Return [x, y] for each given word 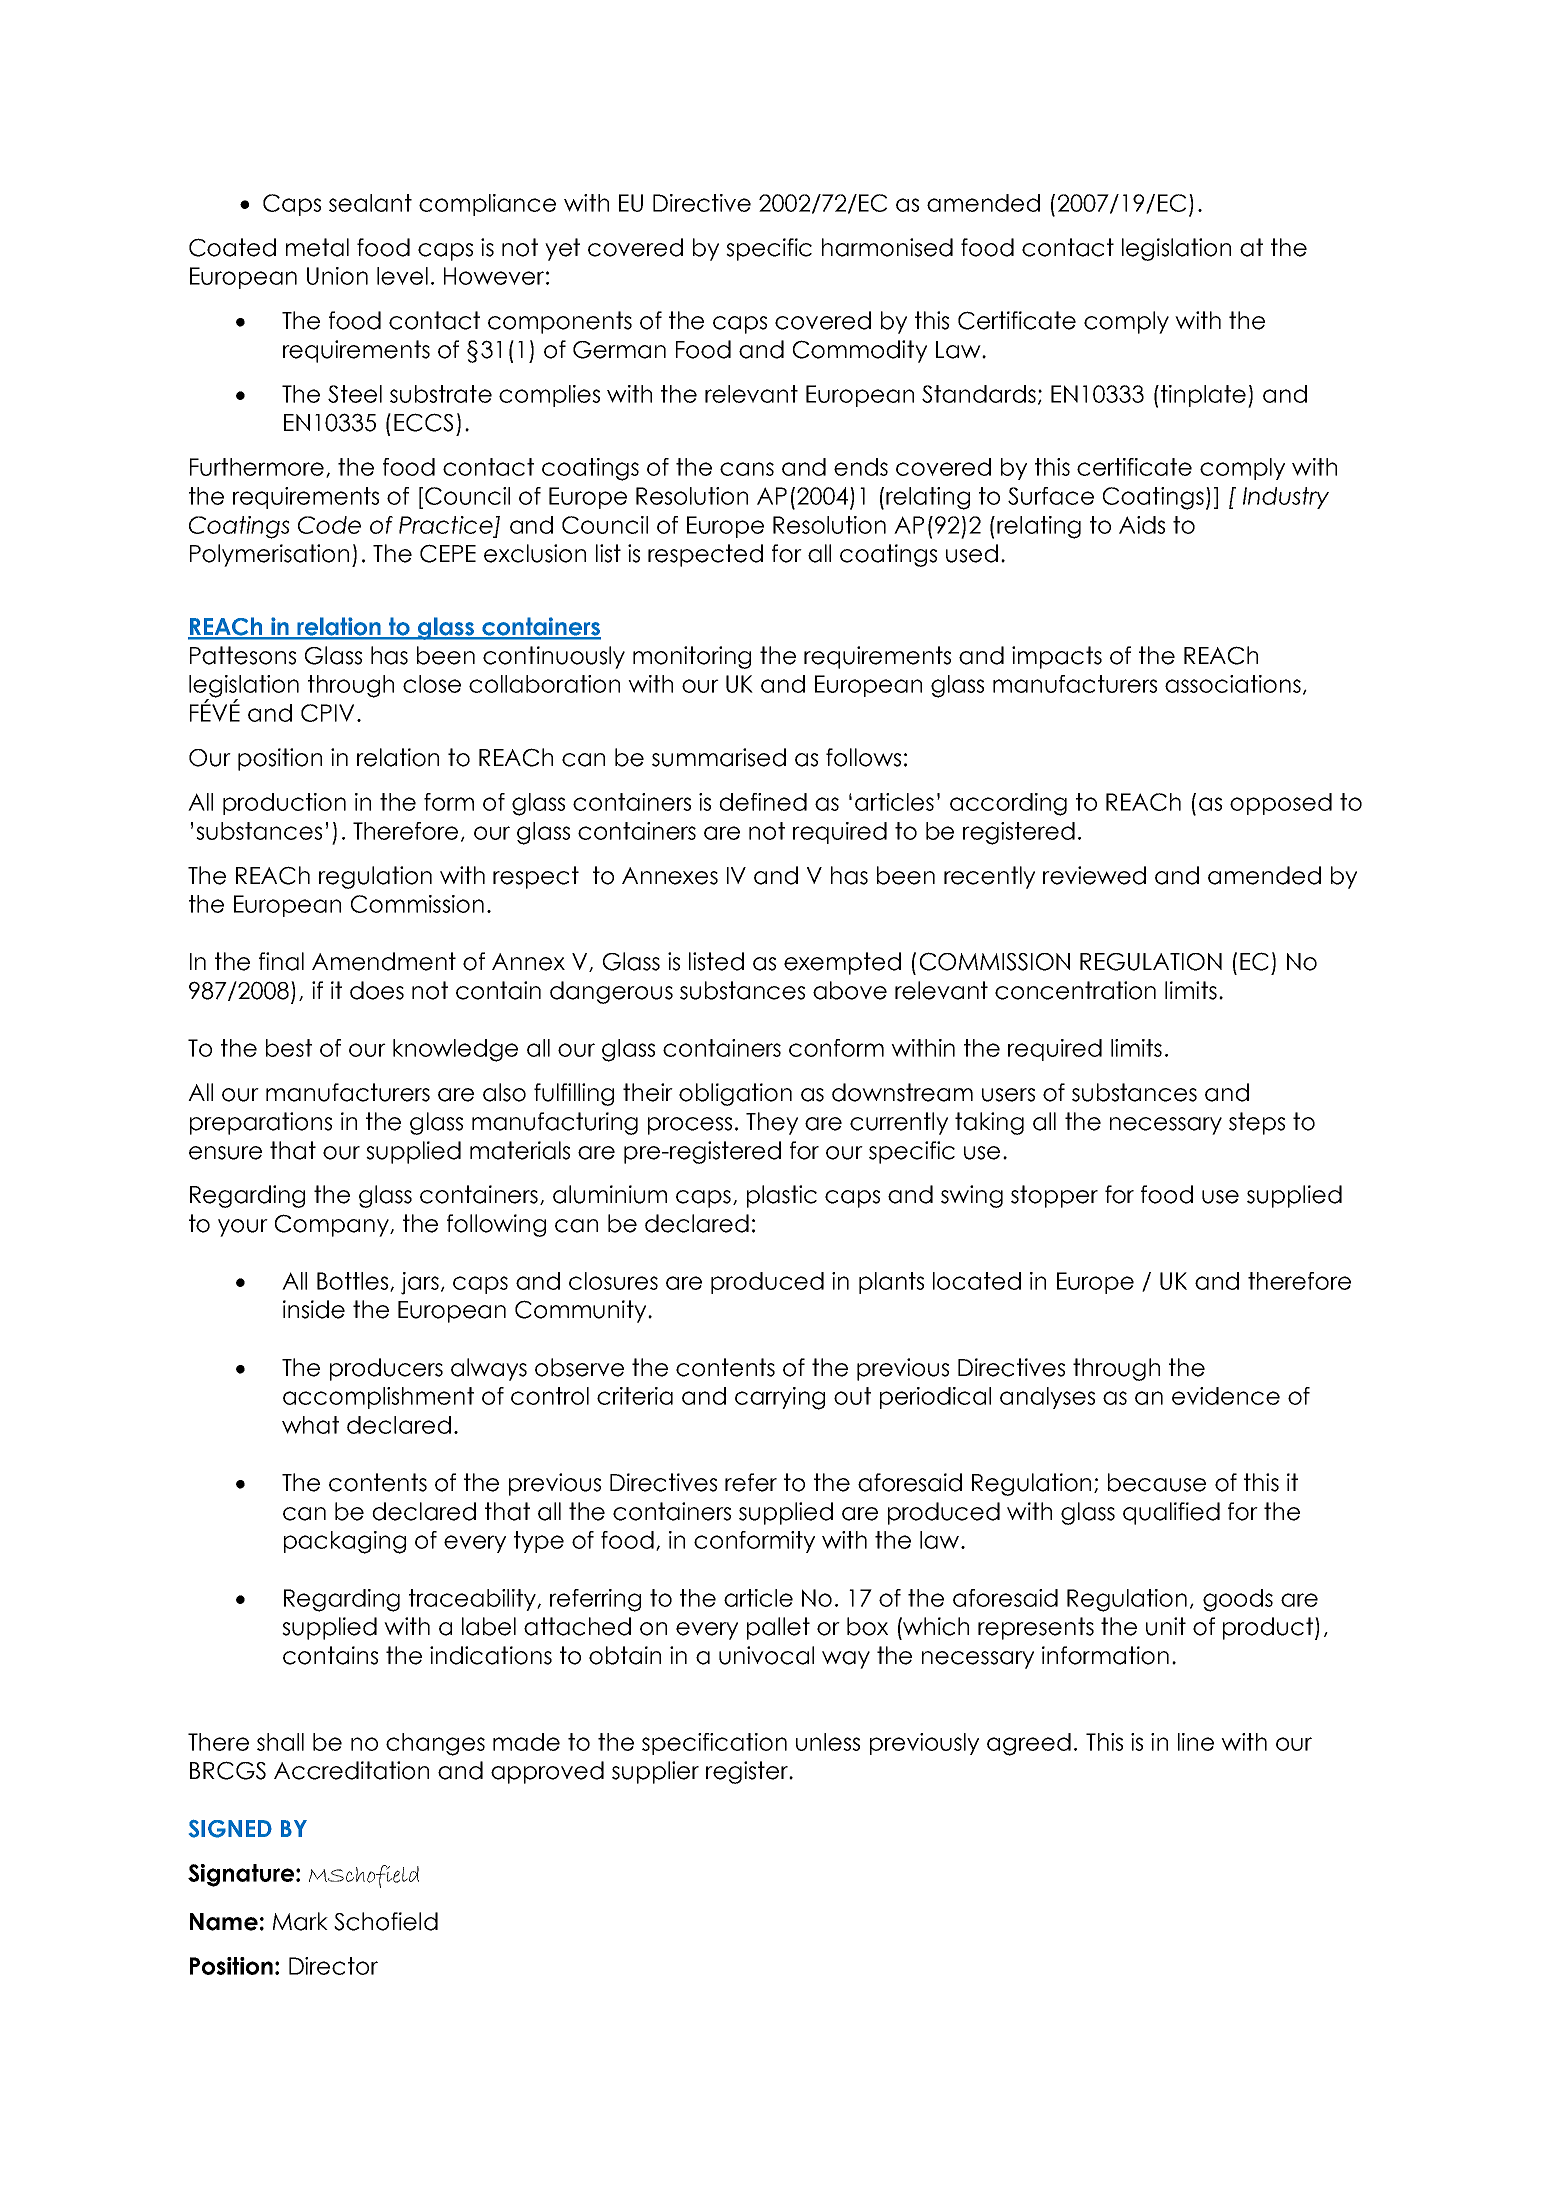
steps [1257, 1123]
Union [337, 276]
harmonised [887, 247]
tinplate [1202, 396]
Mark [300, 1921]
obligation [735, 1094]
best [289, 1048]
